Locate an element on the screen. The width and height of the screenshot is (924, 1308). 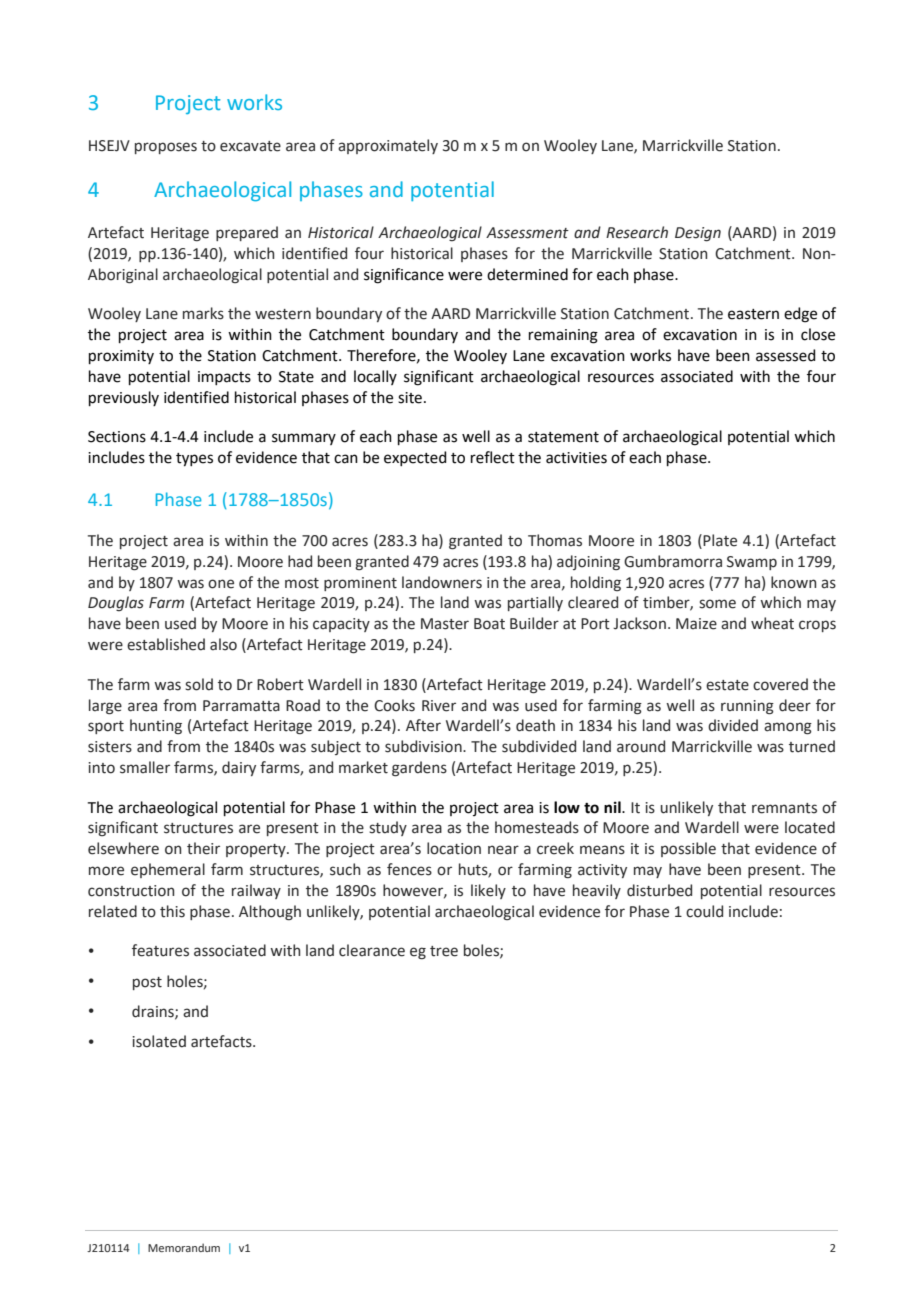
approximately is located at coordinates (388, 146).
